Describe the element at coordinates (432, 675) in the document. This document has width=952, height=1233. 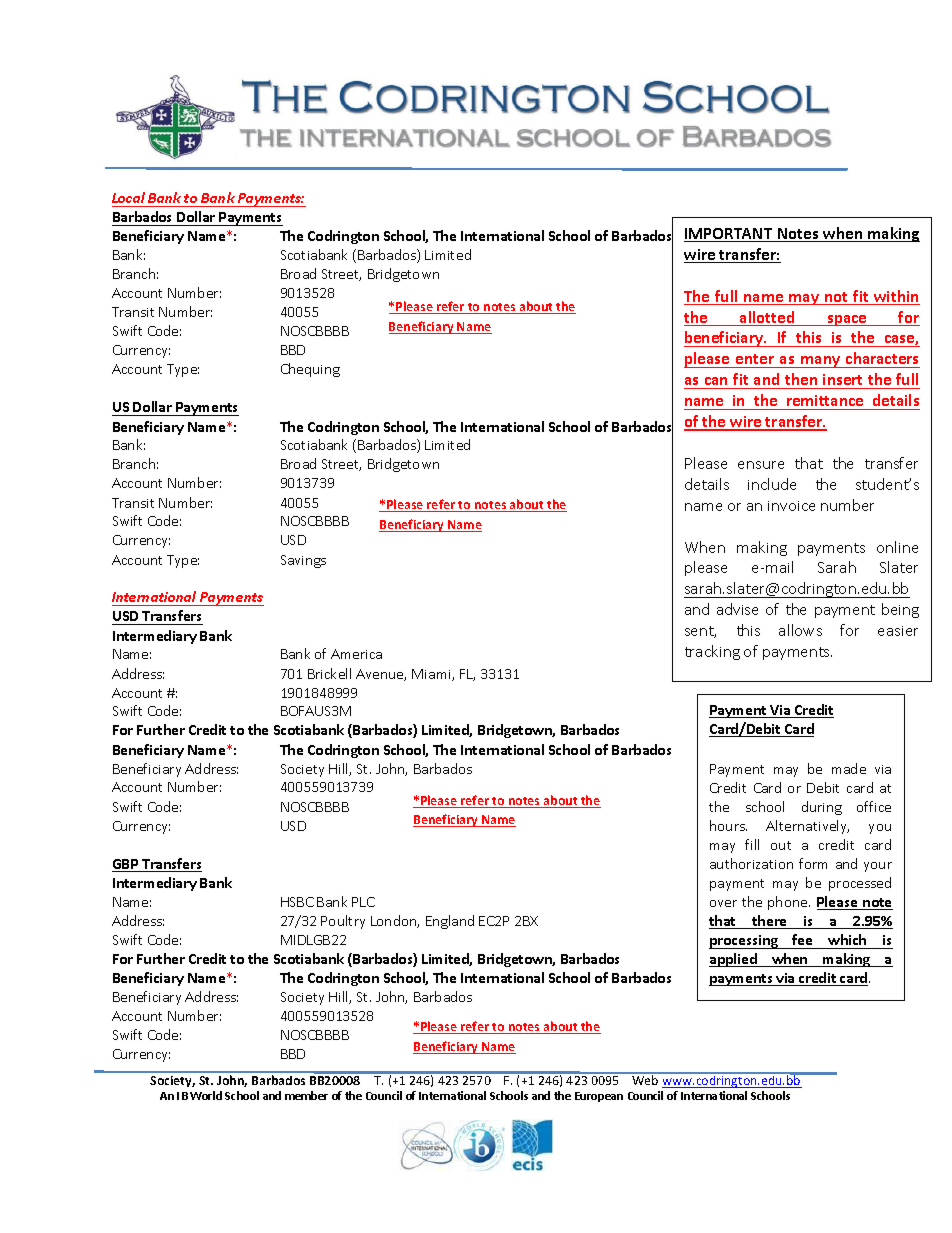
I see `Miami` at that location.
